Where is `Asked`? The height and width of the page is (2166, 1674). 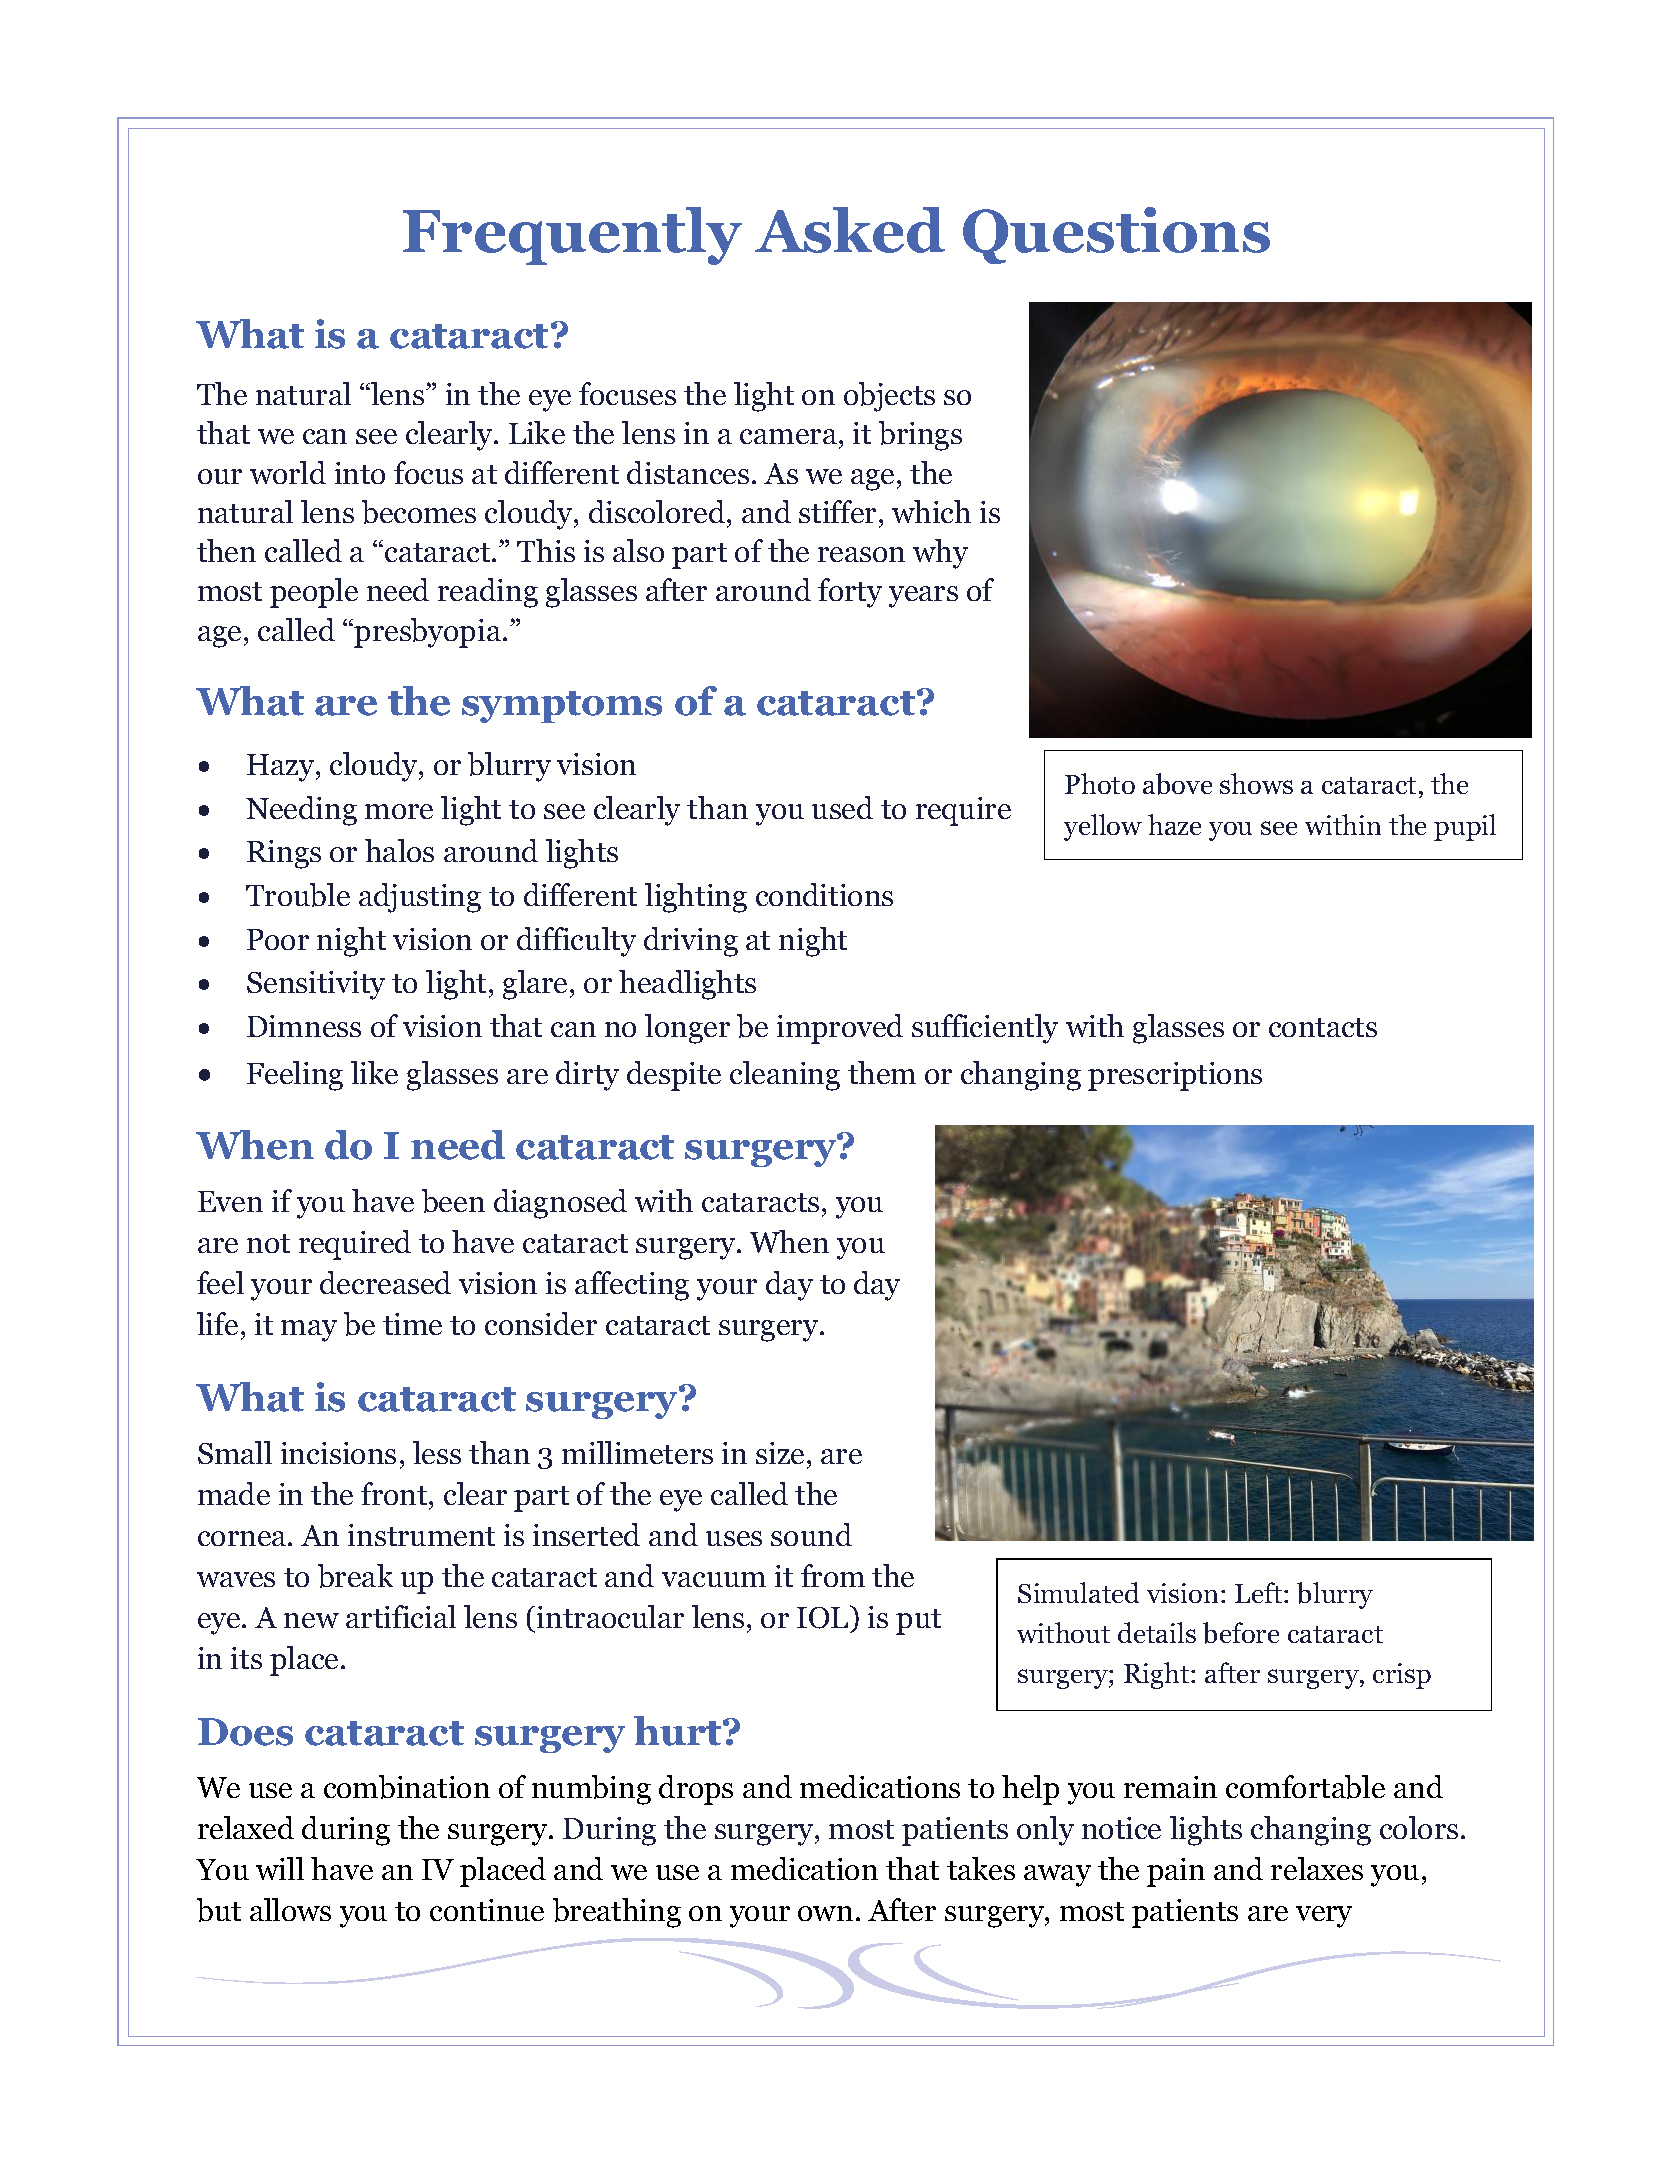
Asked is located at coordinates (850, 230).
